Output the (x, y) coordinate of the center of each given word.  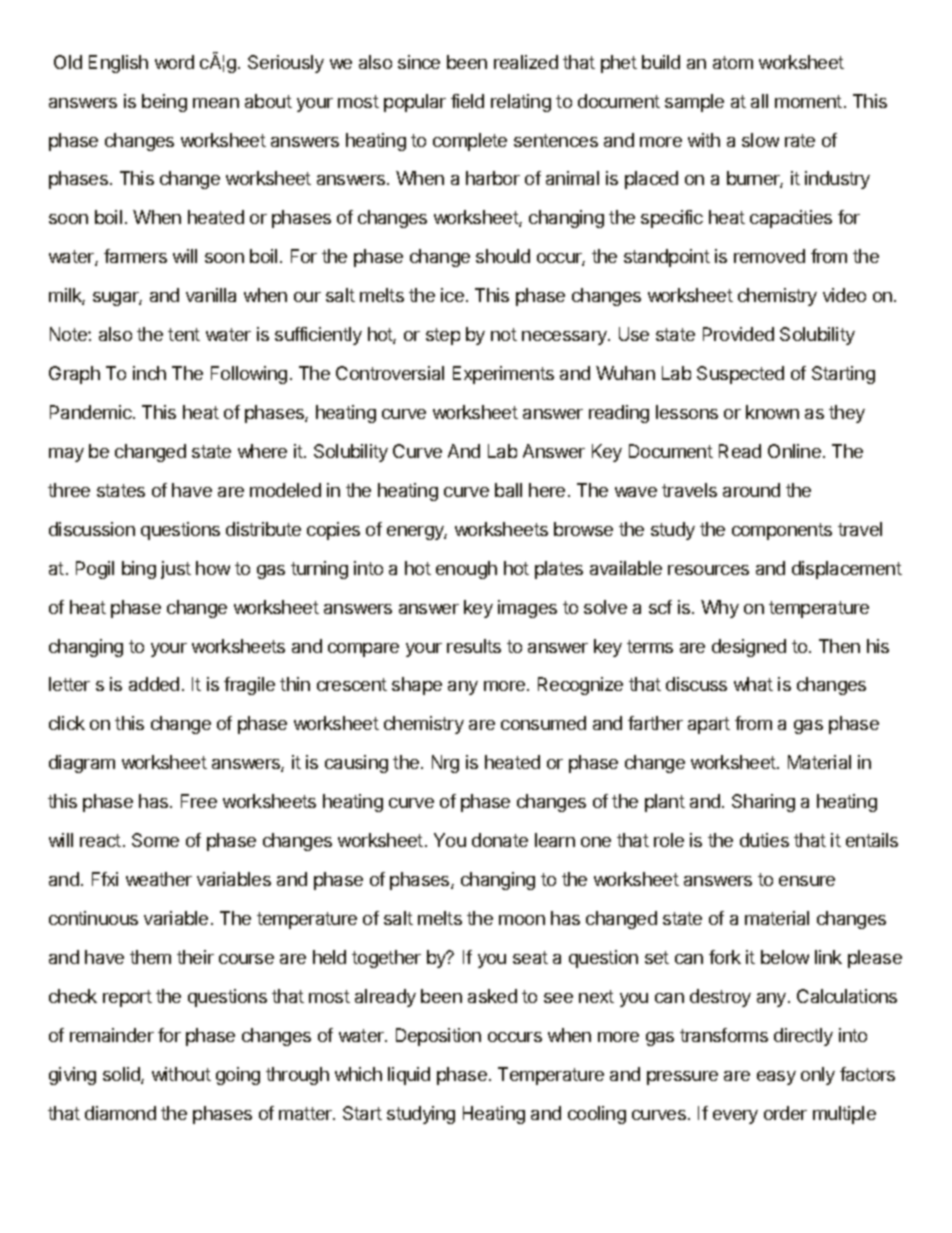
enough (466, 570)
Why (720, 609)
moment (808, 101)
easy (776, 1078)
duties (764, 840)
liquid (409, 1076)
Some (155, 840)
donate (500, 840)
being (164, 103)
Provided (738, 334)
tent (184, 334)
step (443, 336)
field (467, 101)
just (176, 570)
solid (122, 1075)
